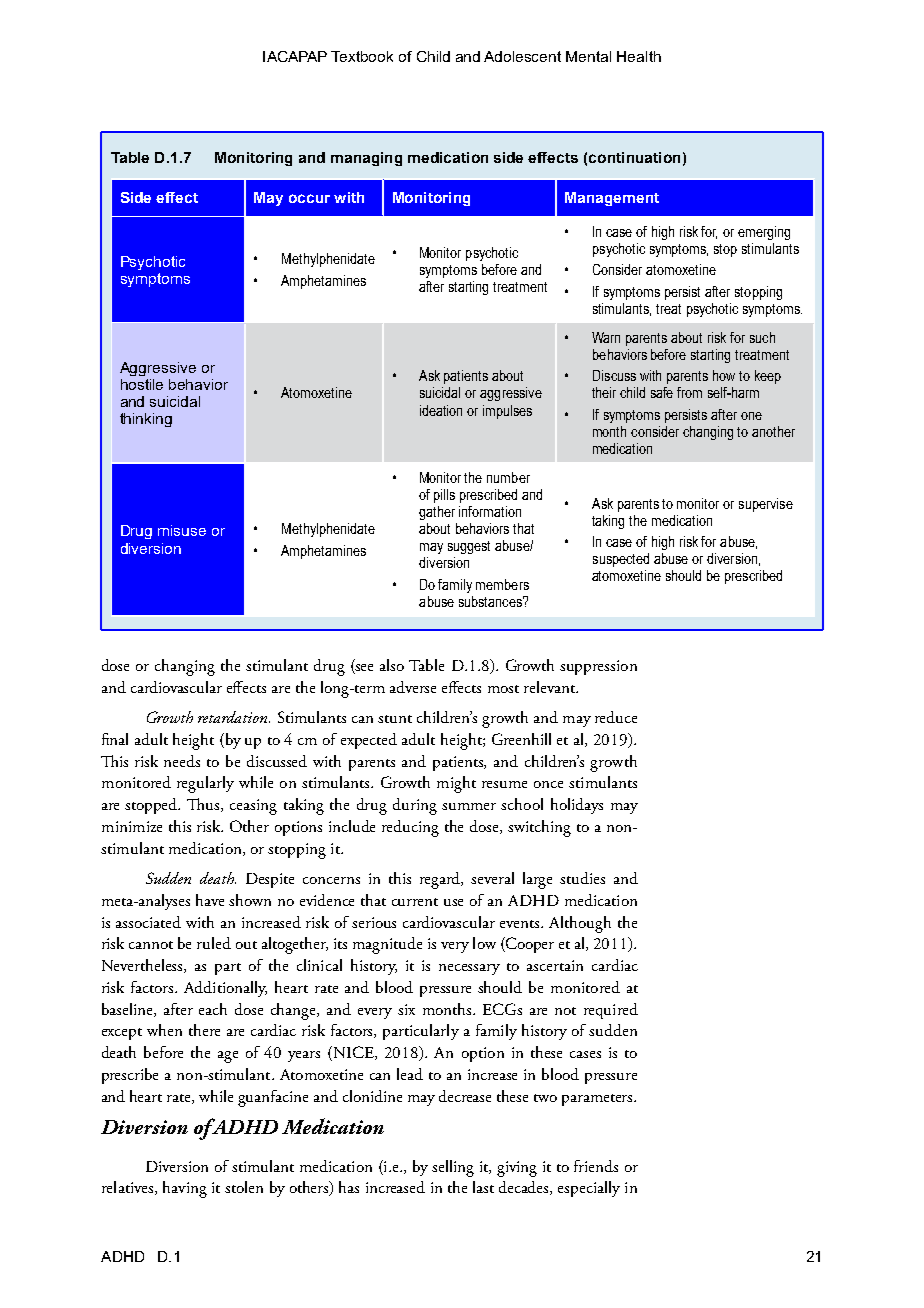 The width and height of the document is (924, 1308). I want to click on gather, so click(437, 513).
